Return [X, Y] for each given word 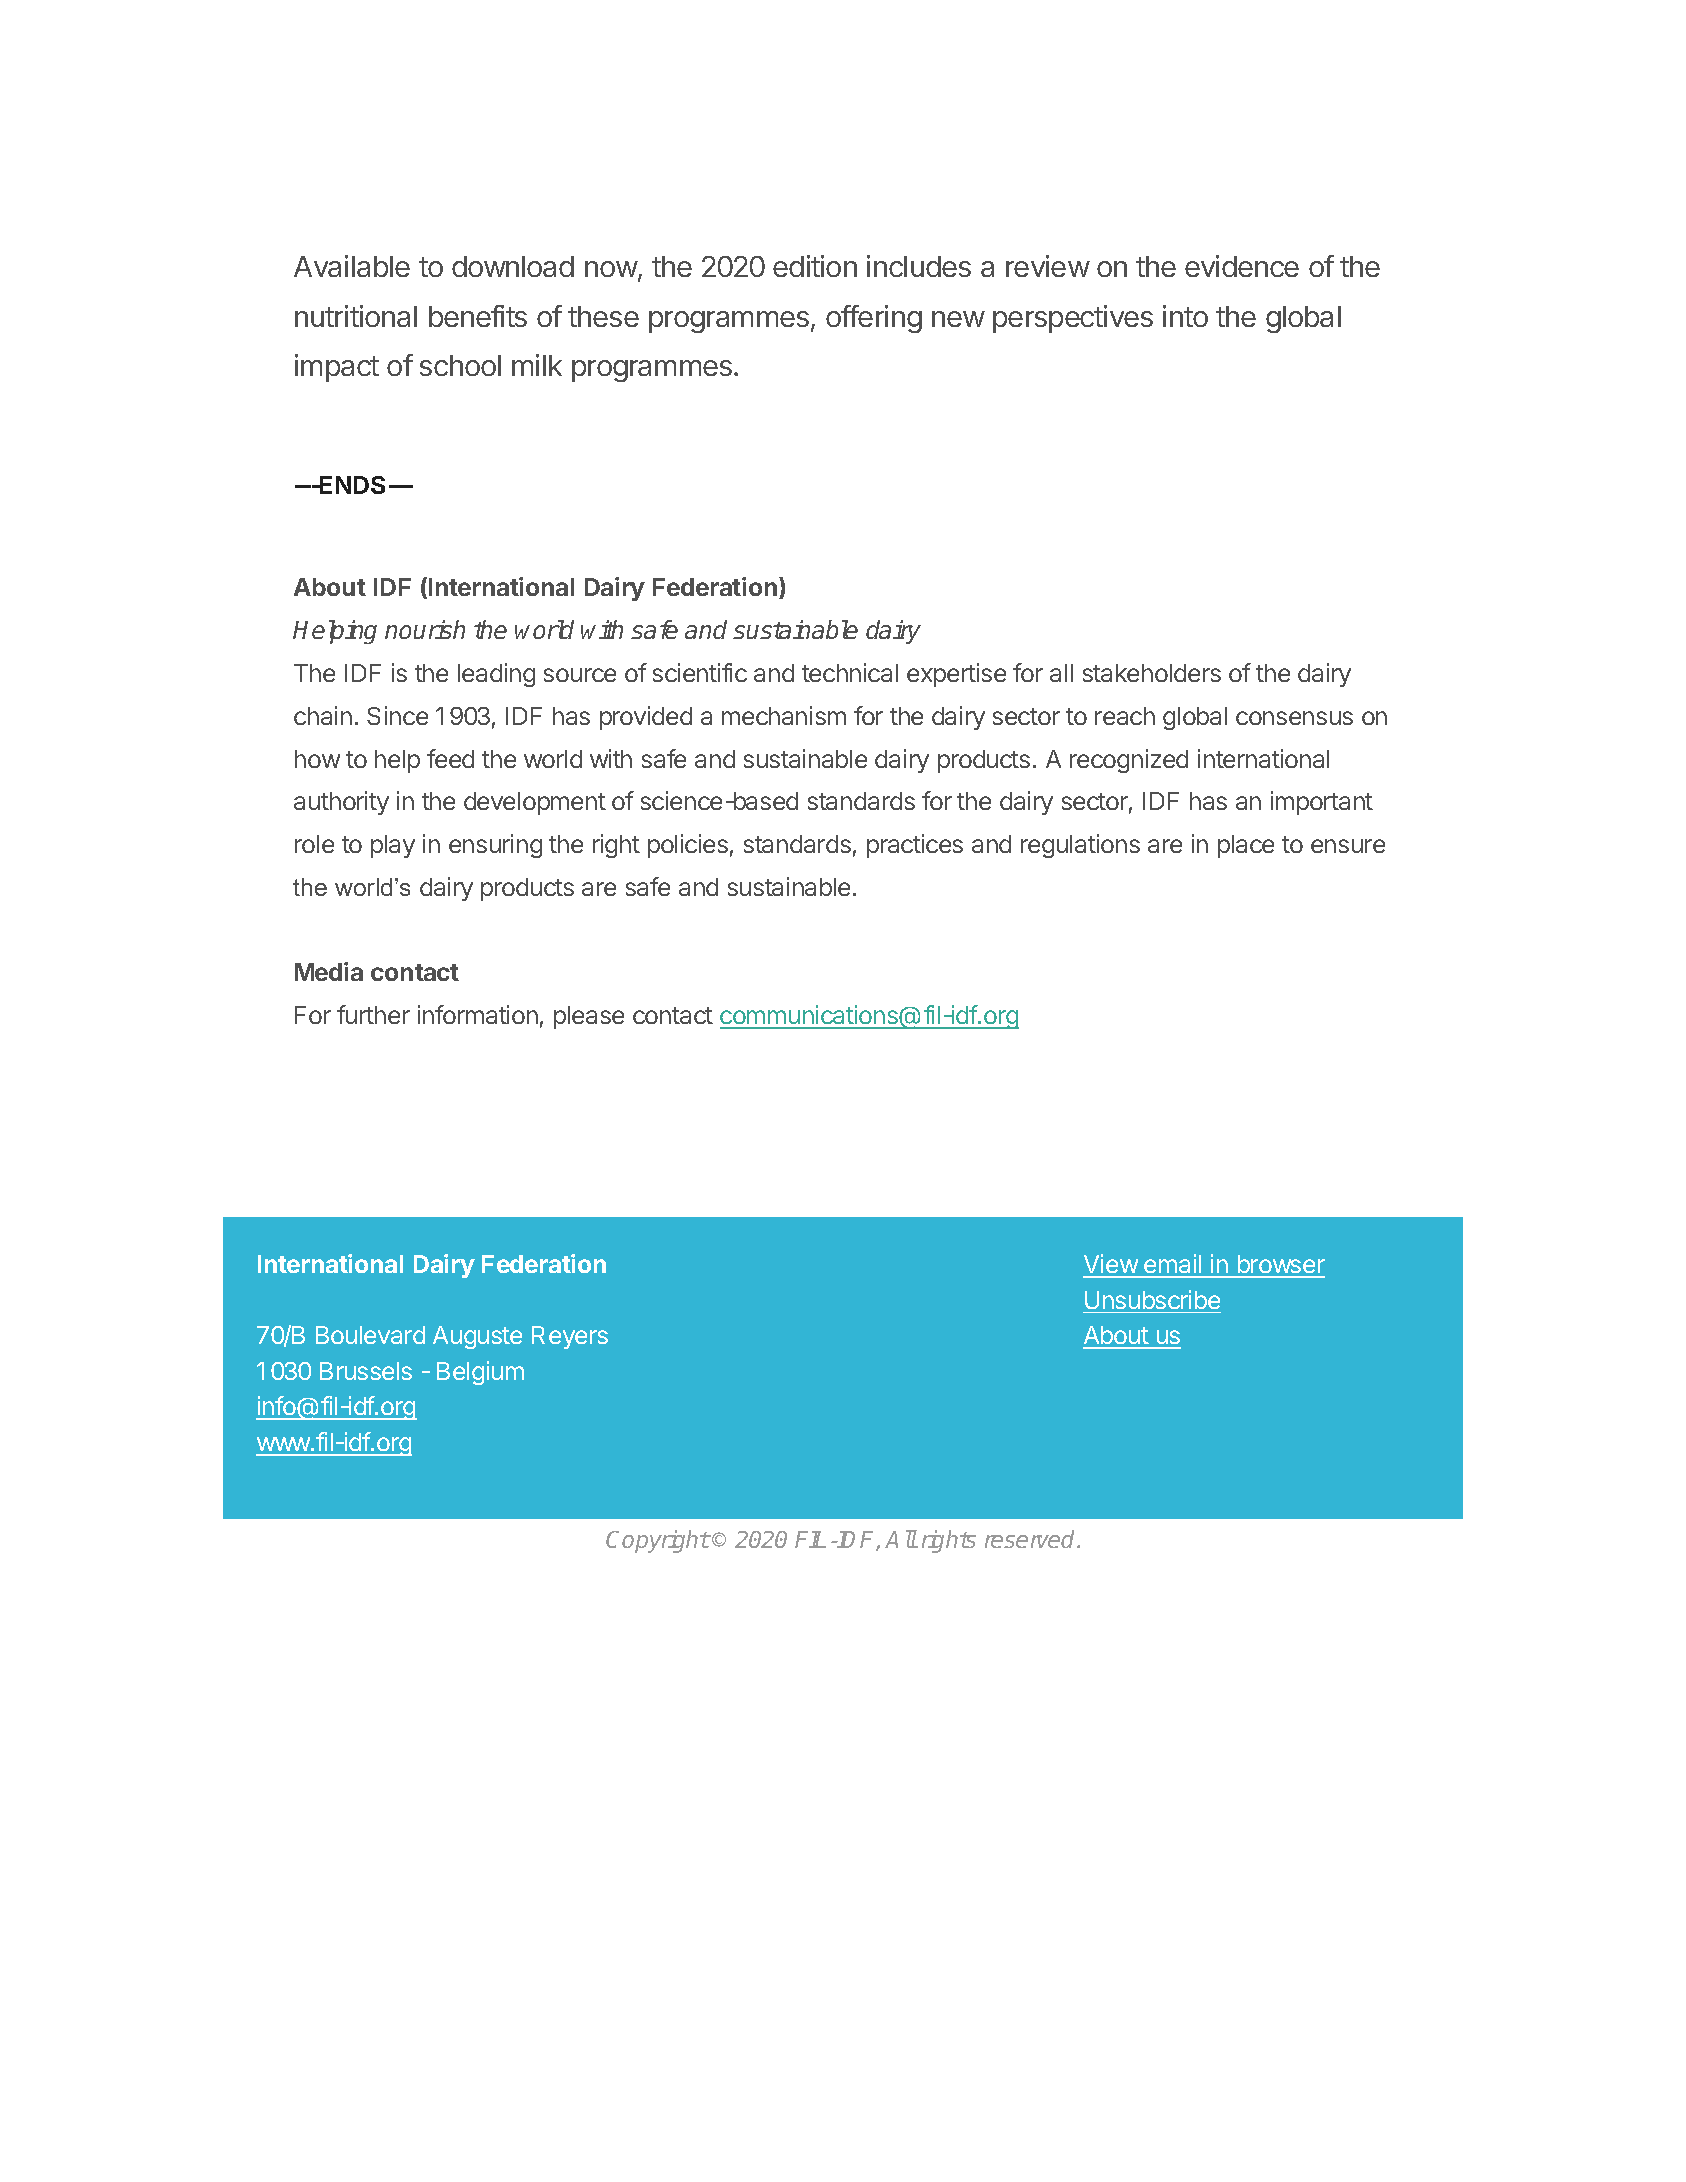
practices [915, 846]
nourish [425, 629]
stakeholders [1152, 673]
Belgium [480, 1373]
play [393, 846]
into [1185, 316]
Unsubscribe [1152, 1299]
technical [850, 672]
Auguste [477, 1337]
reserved [1031, 1539]
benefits [478, 316]
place [1246, 846]
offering [874, 319]
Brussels [366, 1371]
